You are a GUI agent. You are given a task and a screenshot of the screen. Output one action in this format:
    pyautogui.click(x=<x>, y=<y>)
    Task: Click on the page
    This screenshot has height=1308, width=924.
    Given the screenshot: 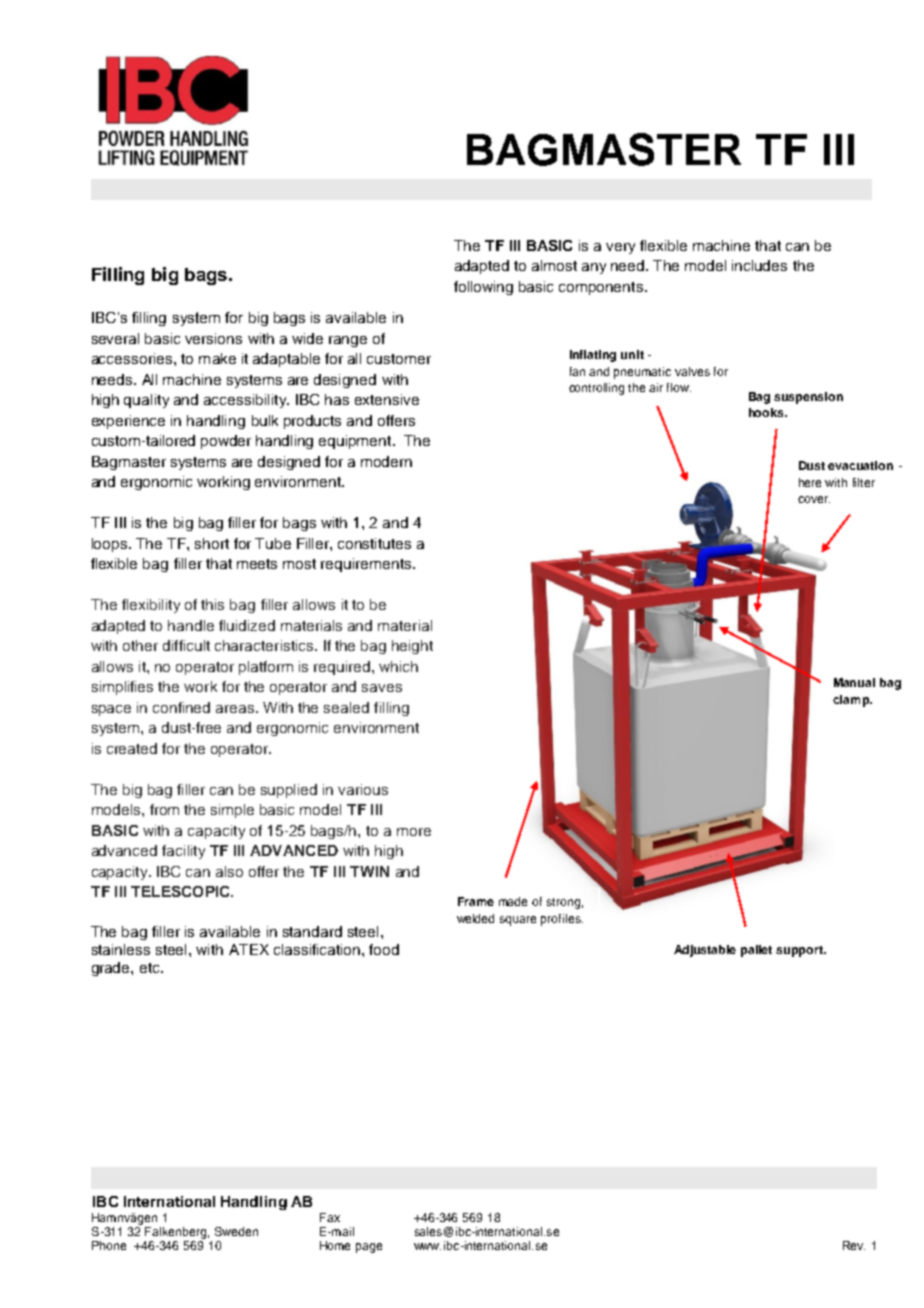 What is the action you would take?
    pyautogui.click(x=369, y=1248)
